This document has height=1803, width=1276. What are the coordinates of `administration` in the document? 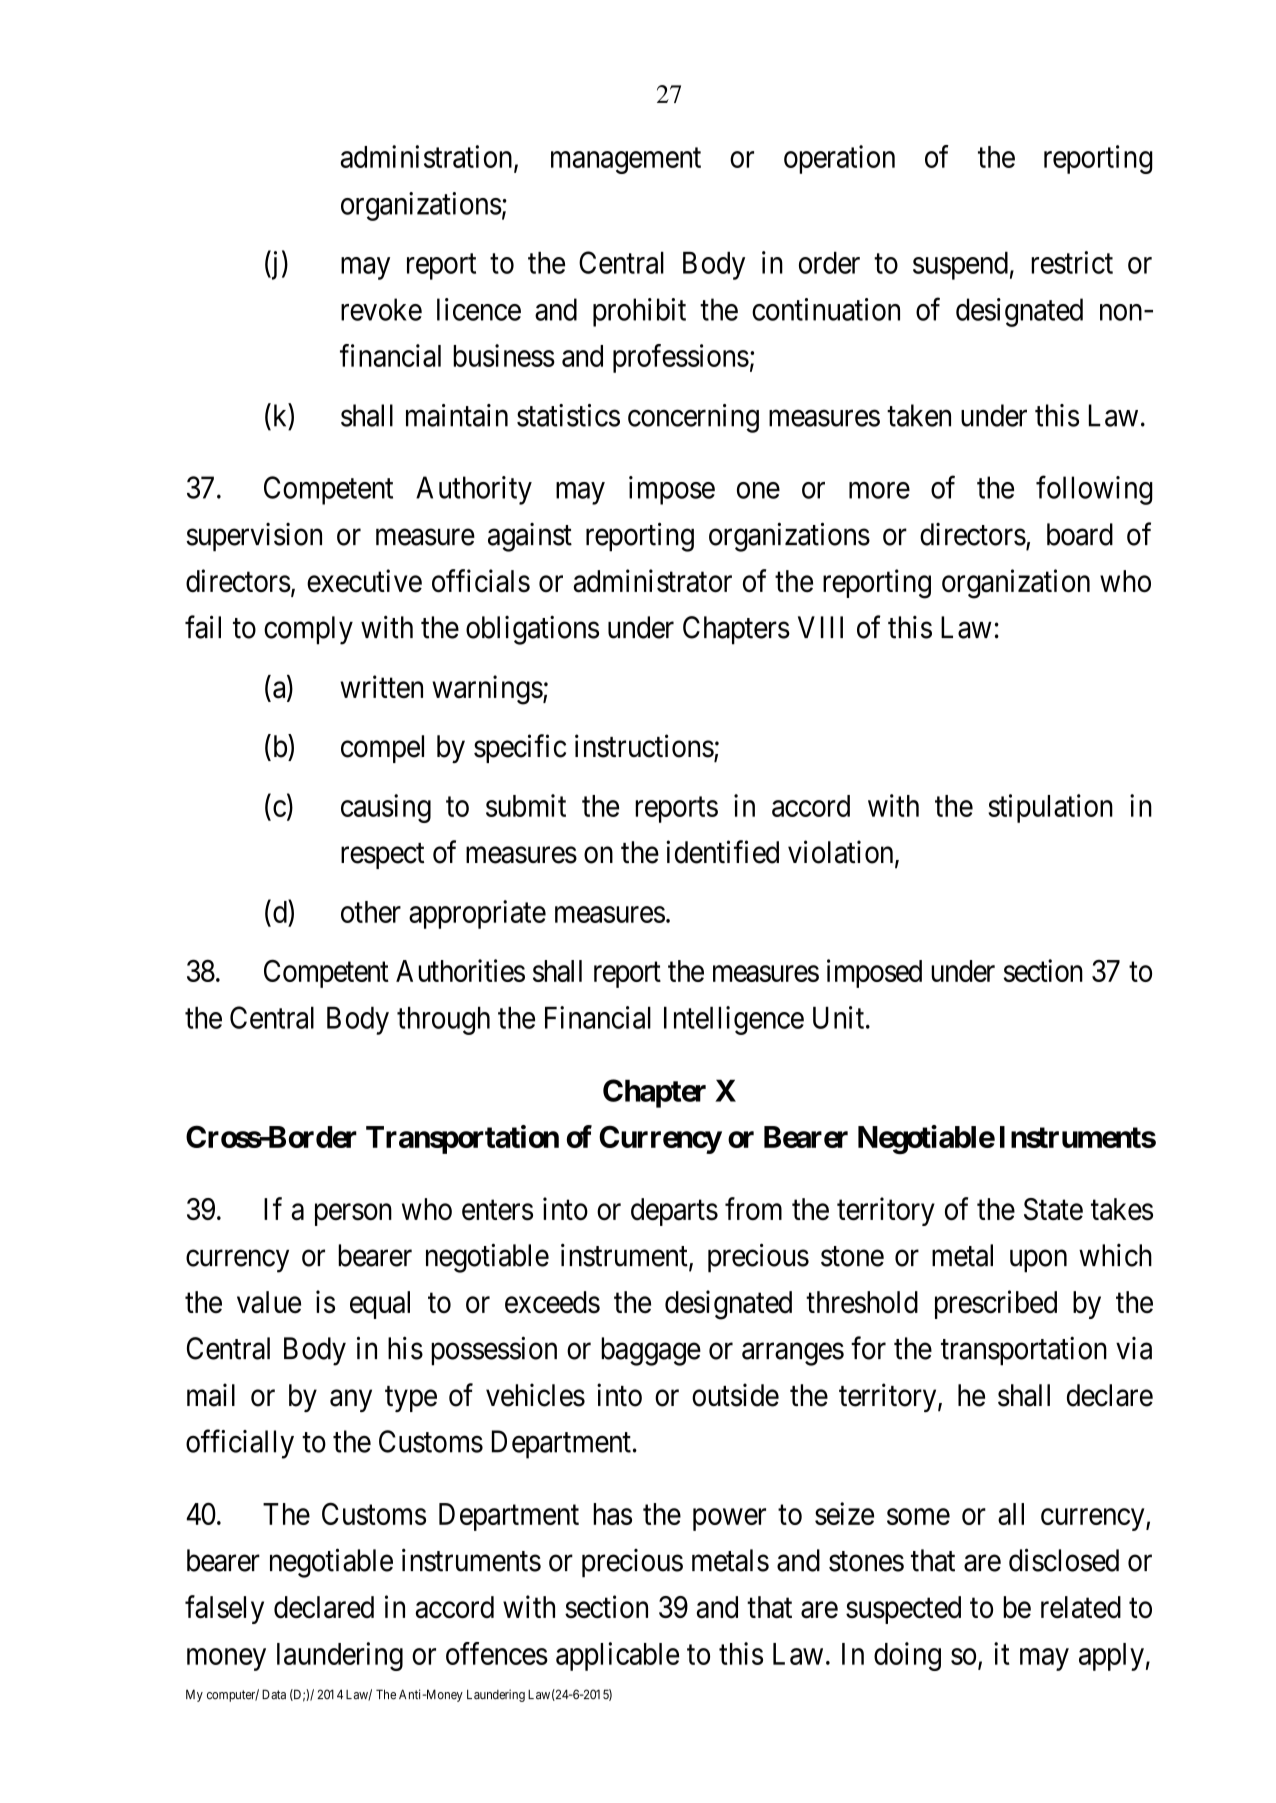 It's located at (428, 157).
